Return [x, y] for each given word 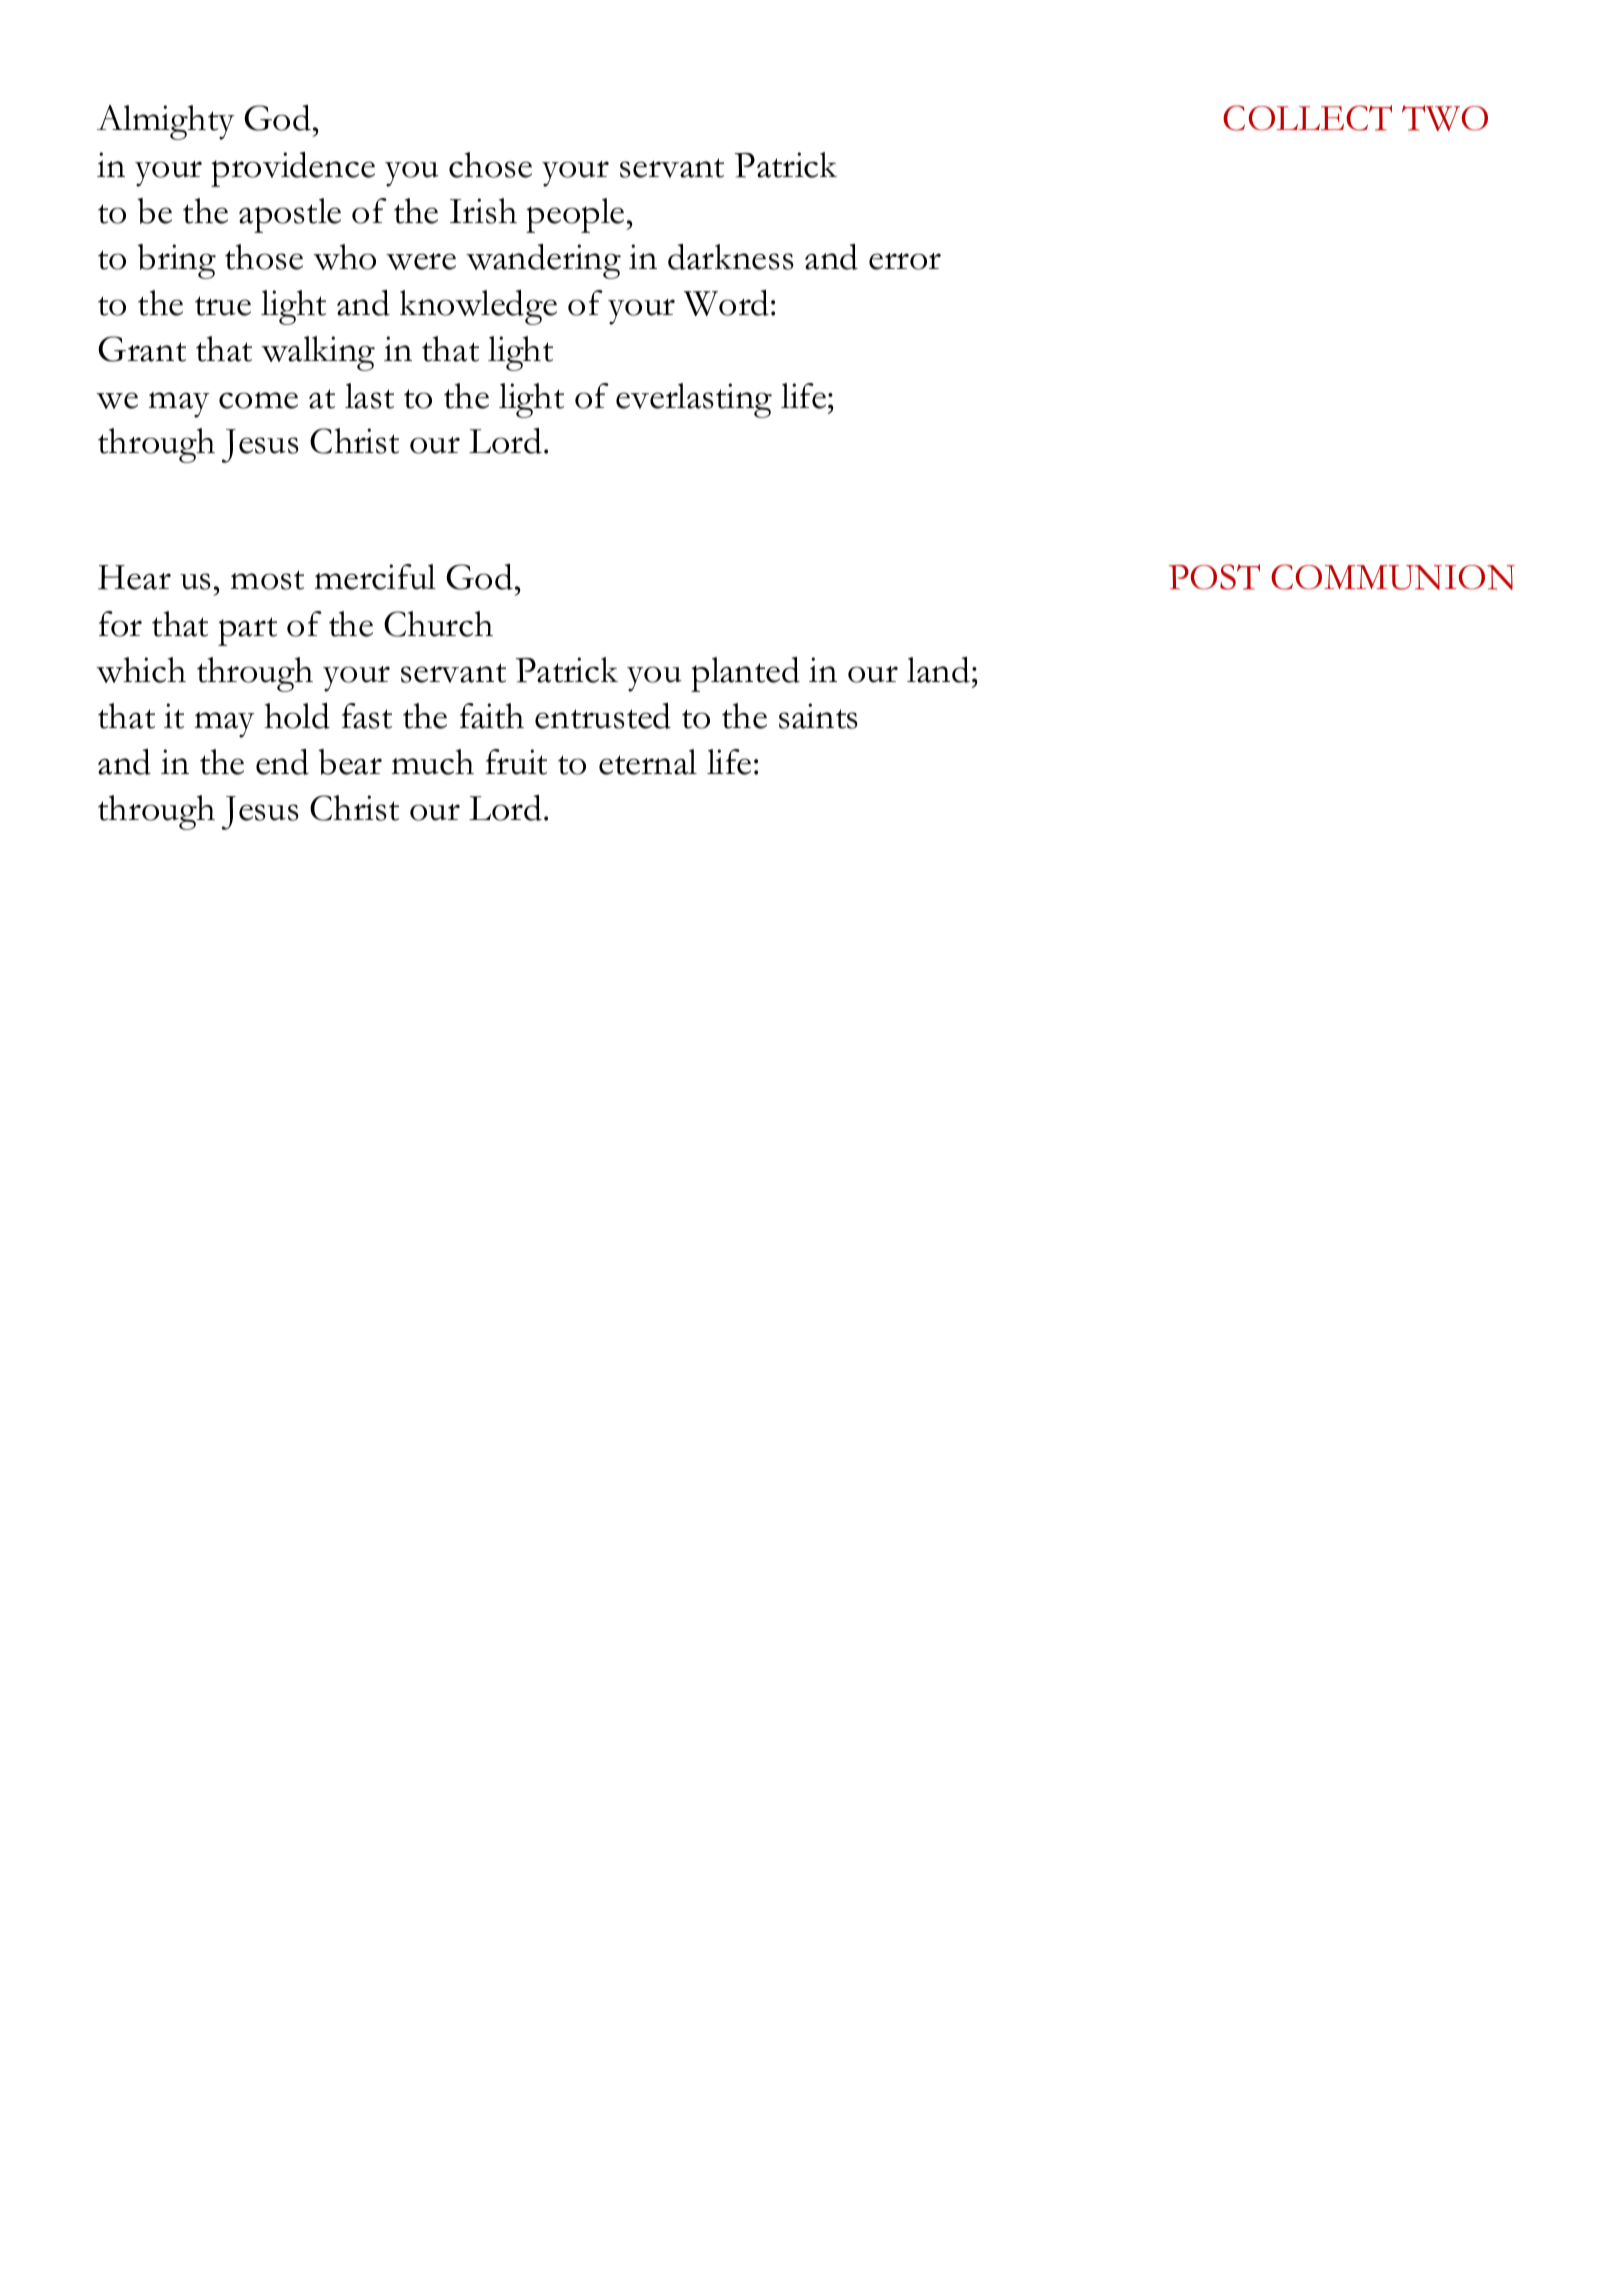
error [905, 261]
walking [318, 353]
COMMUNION [1393, 577]
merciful [375, 577]
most [267, 580]
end [282, 762]
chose [490, 165]
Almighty [166, 122]
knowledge [478, 307]
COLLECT [1307, 118]
